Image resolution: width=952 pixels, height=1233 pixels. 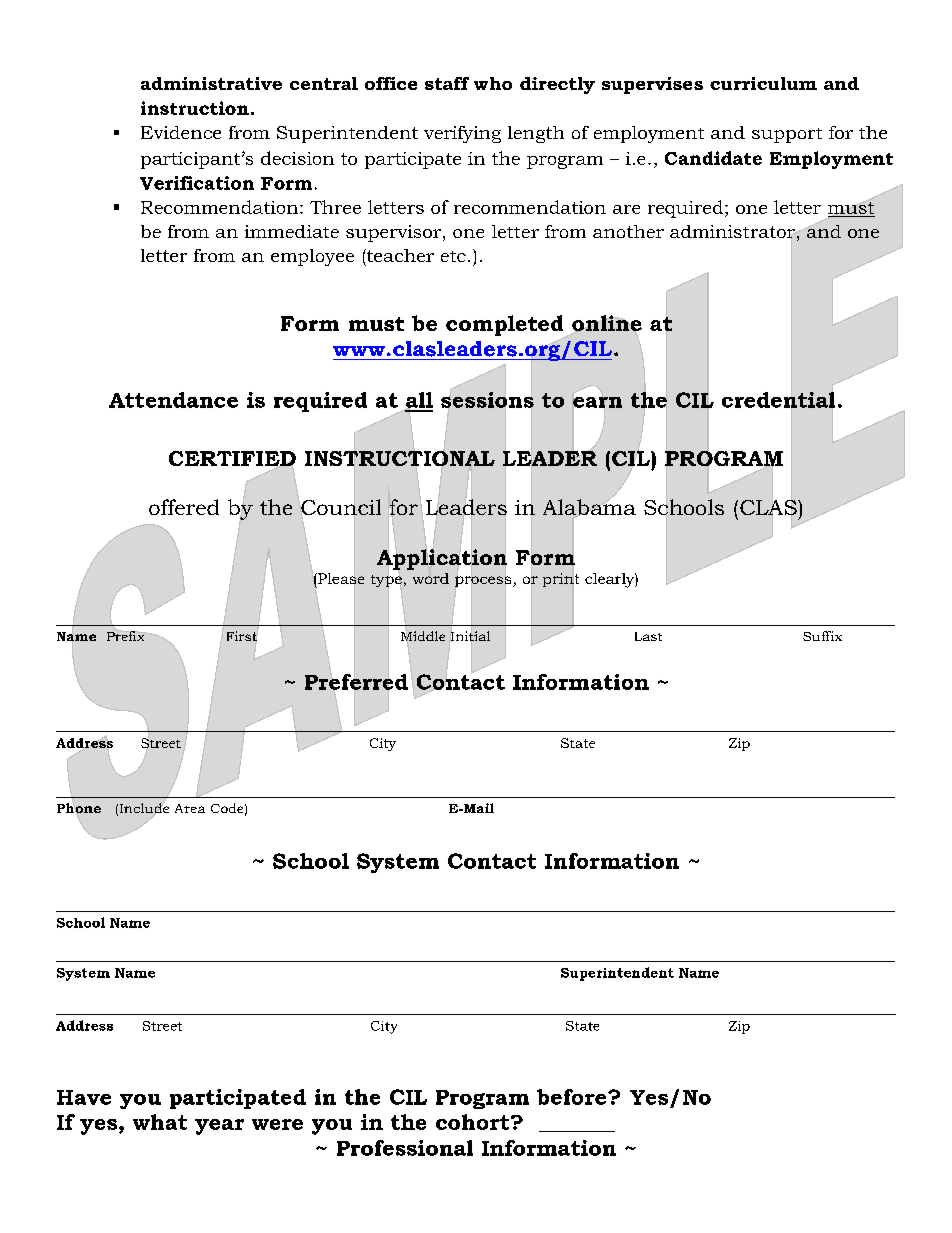 What do you see at coordinates (356, 682) in the screenshot?
I see `Preferred` at bounding box center [356, 682].
